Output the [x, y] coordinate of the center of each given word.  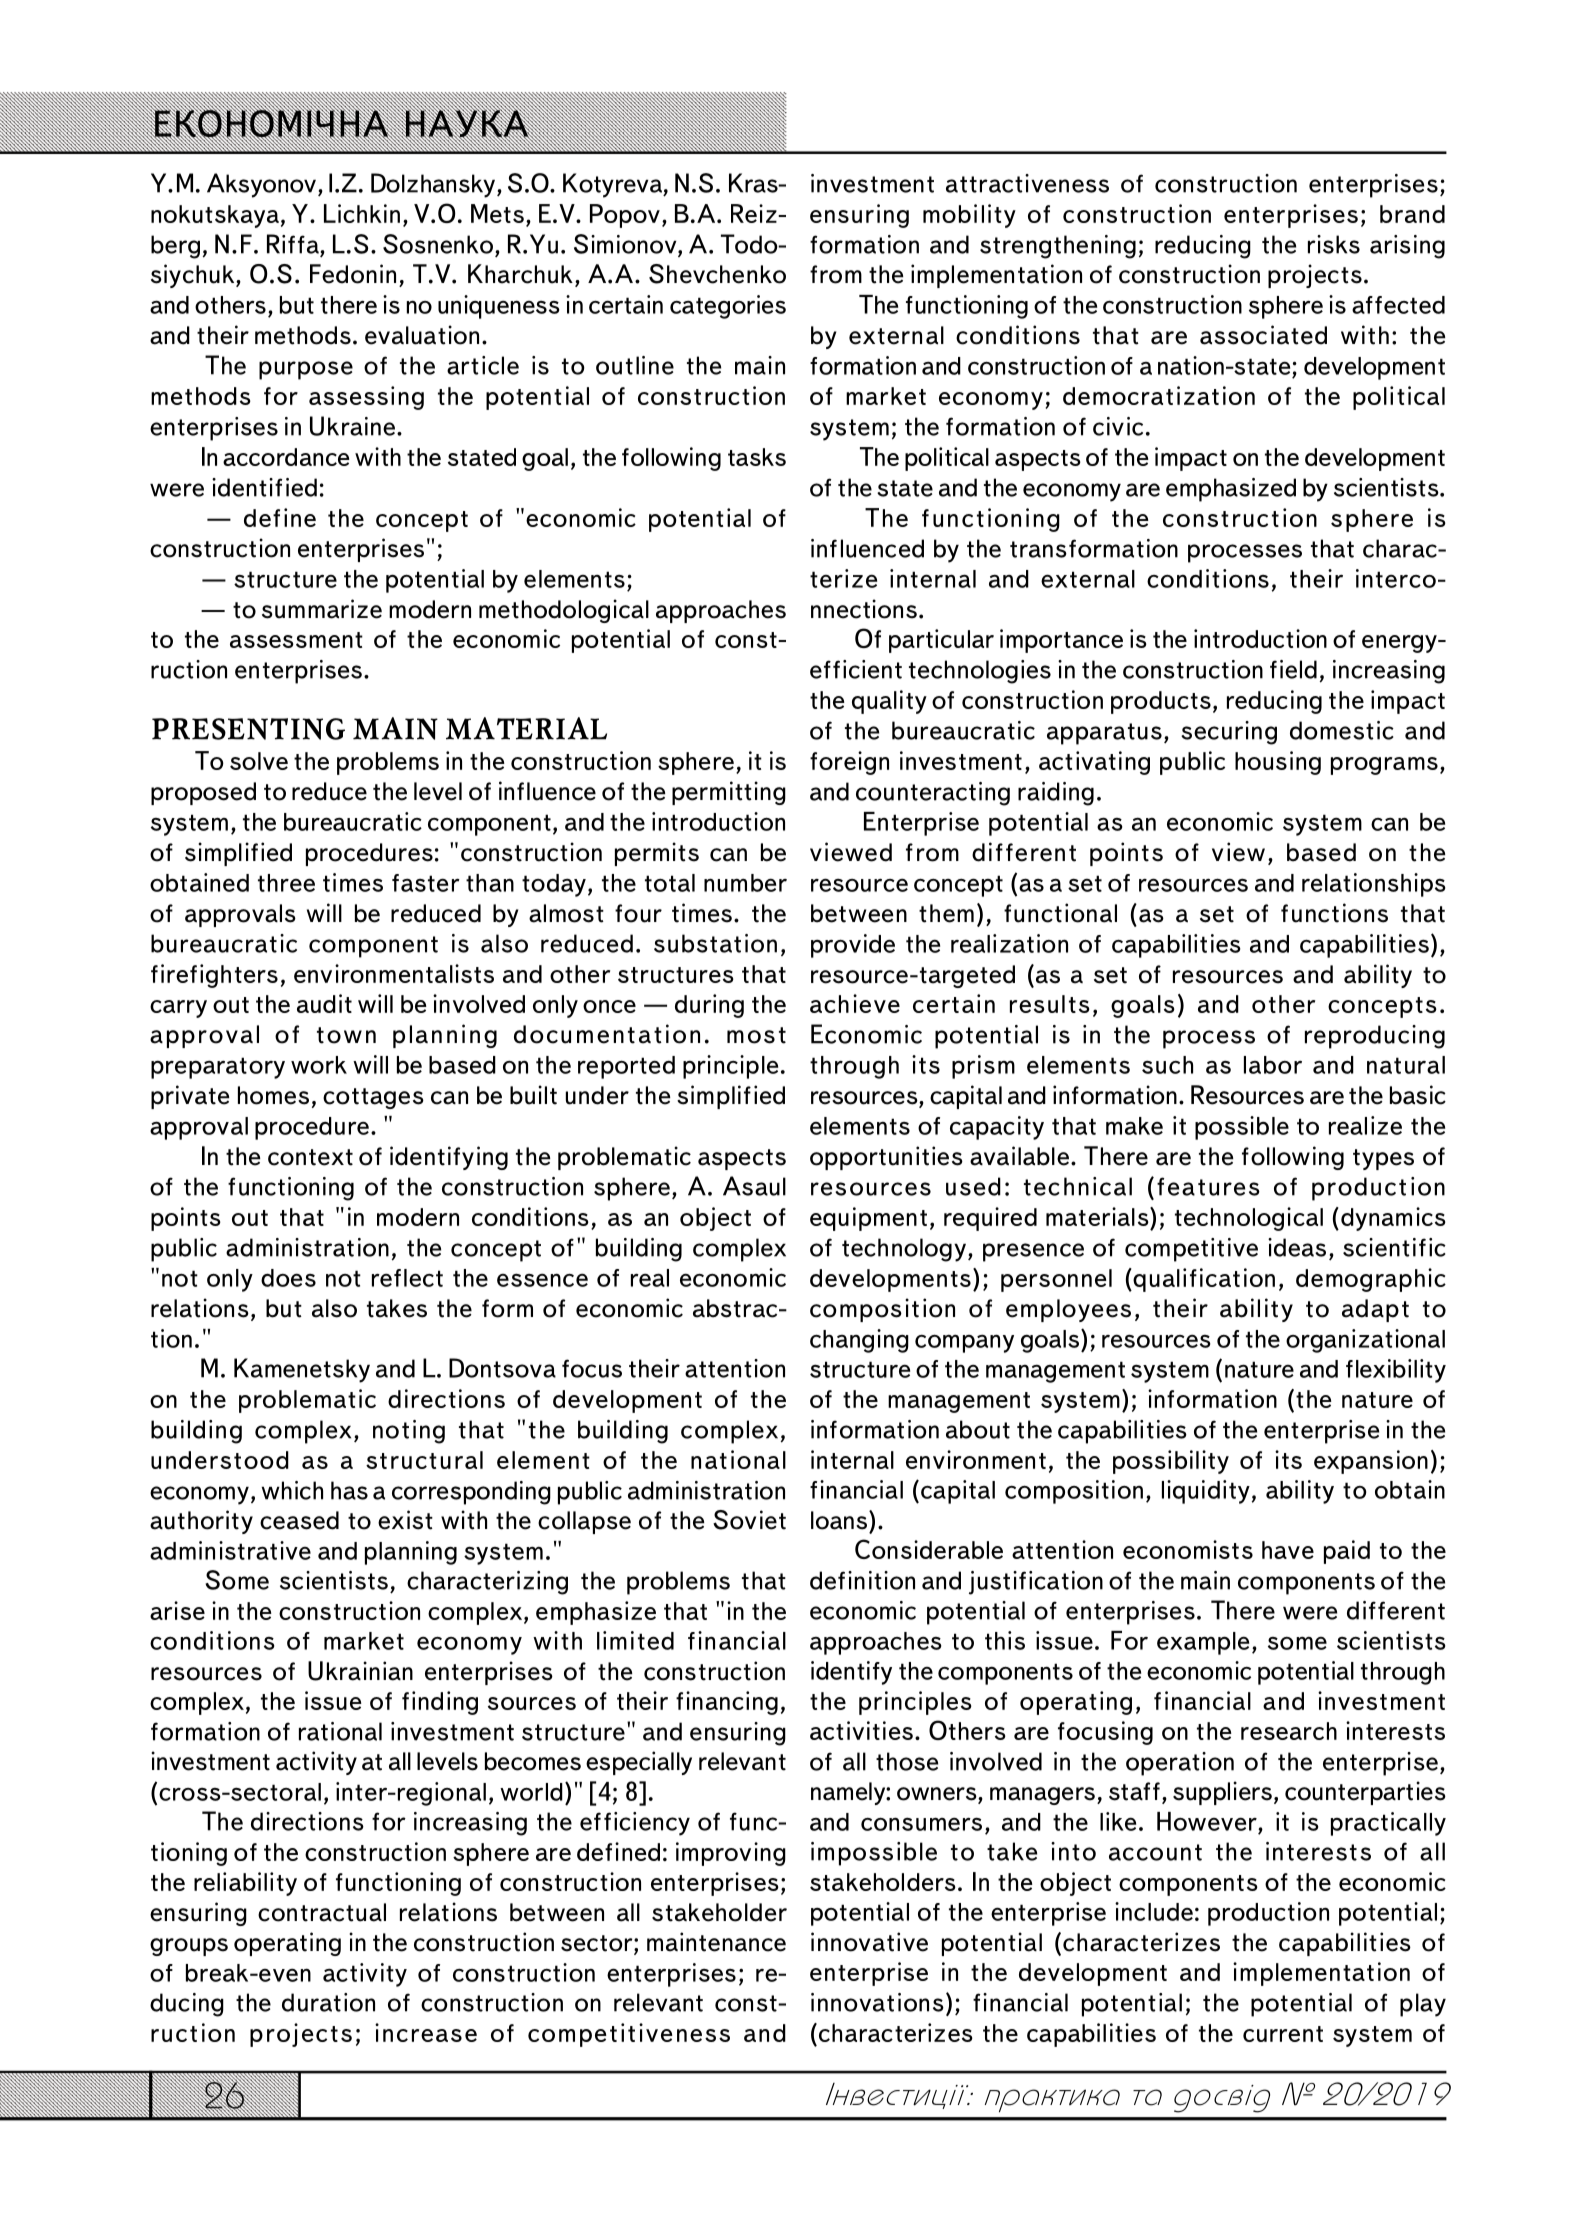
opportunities [886, 1158]
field [1293, 669]
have [1288, 1550]
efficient [856, 669]
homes [273, 1095]
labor [1273, 1065]
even [284, 1975]
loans [840, 1520]
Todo [750, 244]
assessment [296, 640]
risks [1334, 244]
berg [175, 247]
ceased [299, 1520]
